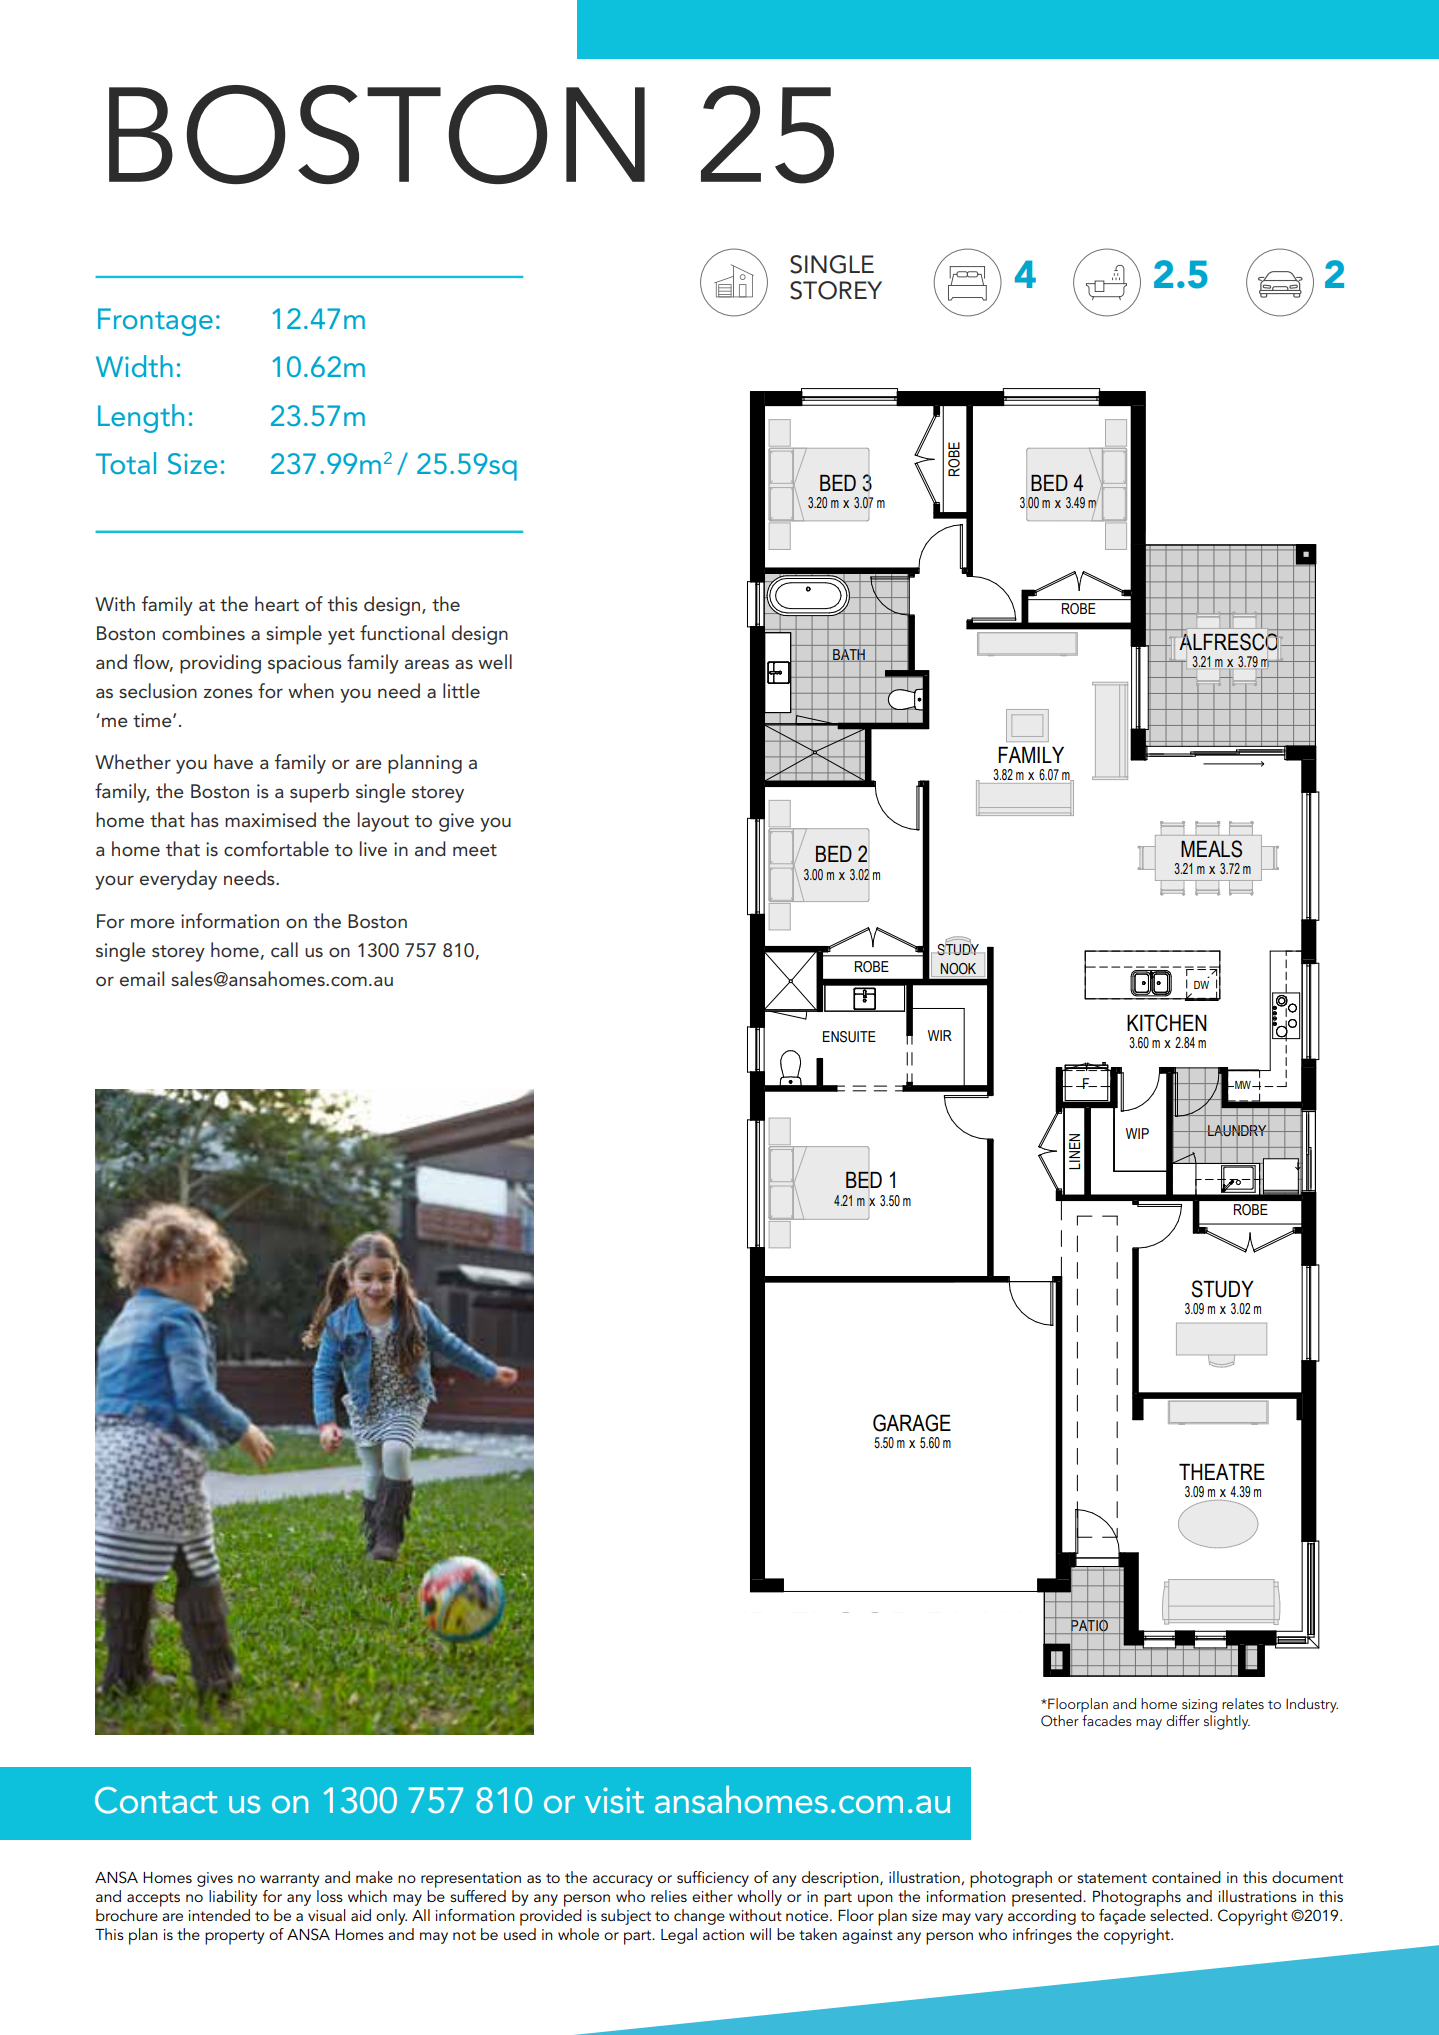 Image resolution: width=1439 pixels, height=2035 pixels. Describe the element at coordinates (712, 1896) in the document. I see `either` at that location.
